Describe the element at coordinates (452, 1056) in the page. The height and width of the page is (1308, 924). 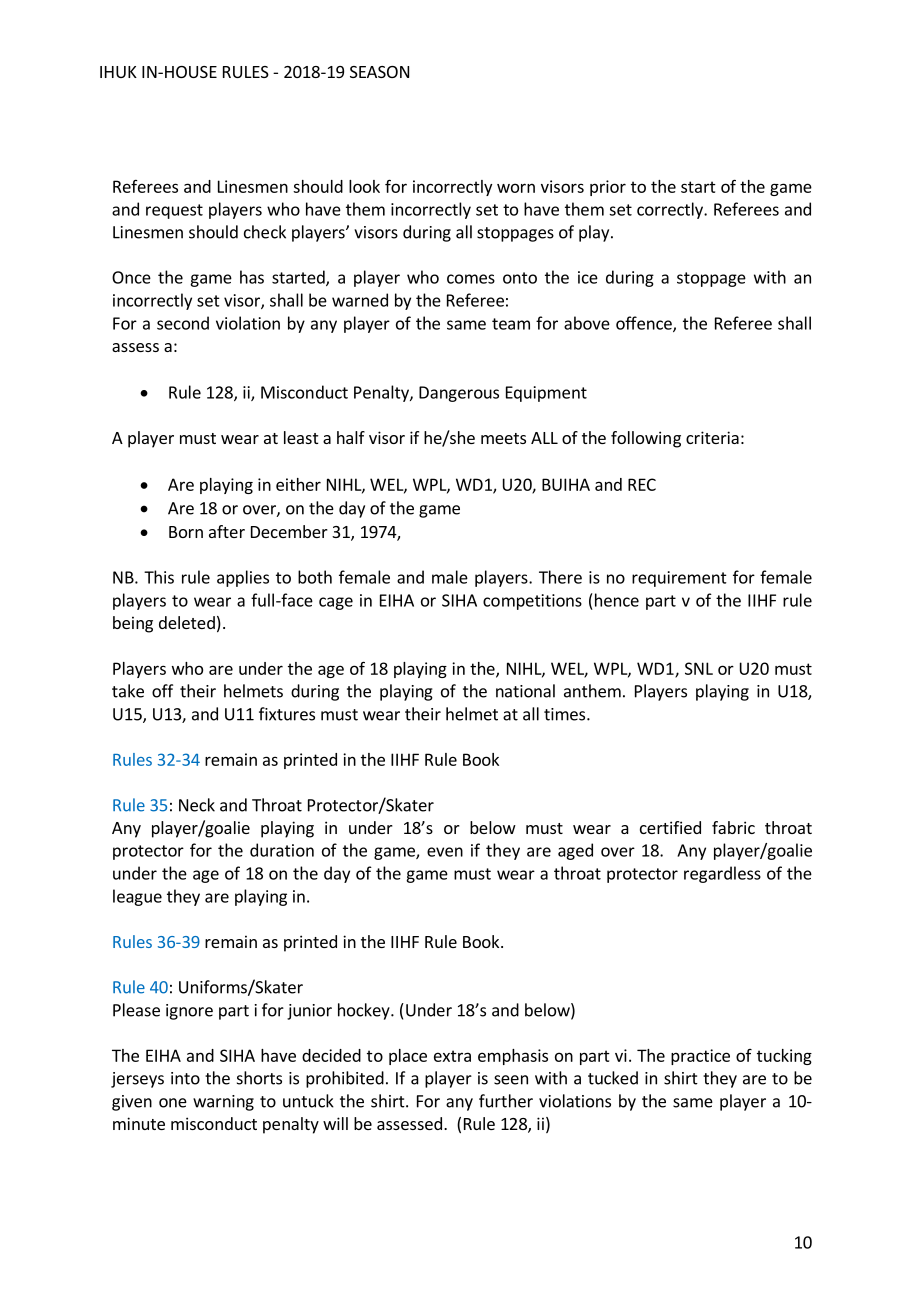
I see `extra` at that location.
